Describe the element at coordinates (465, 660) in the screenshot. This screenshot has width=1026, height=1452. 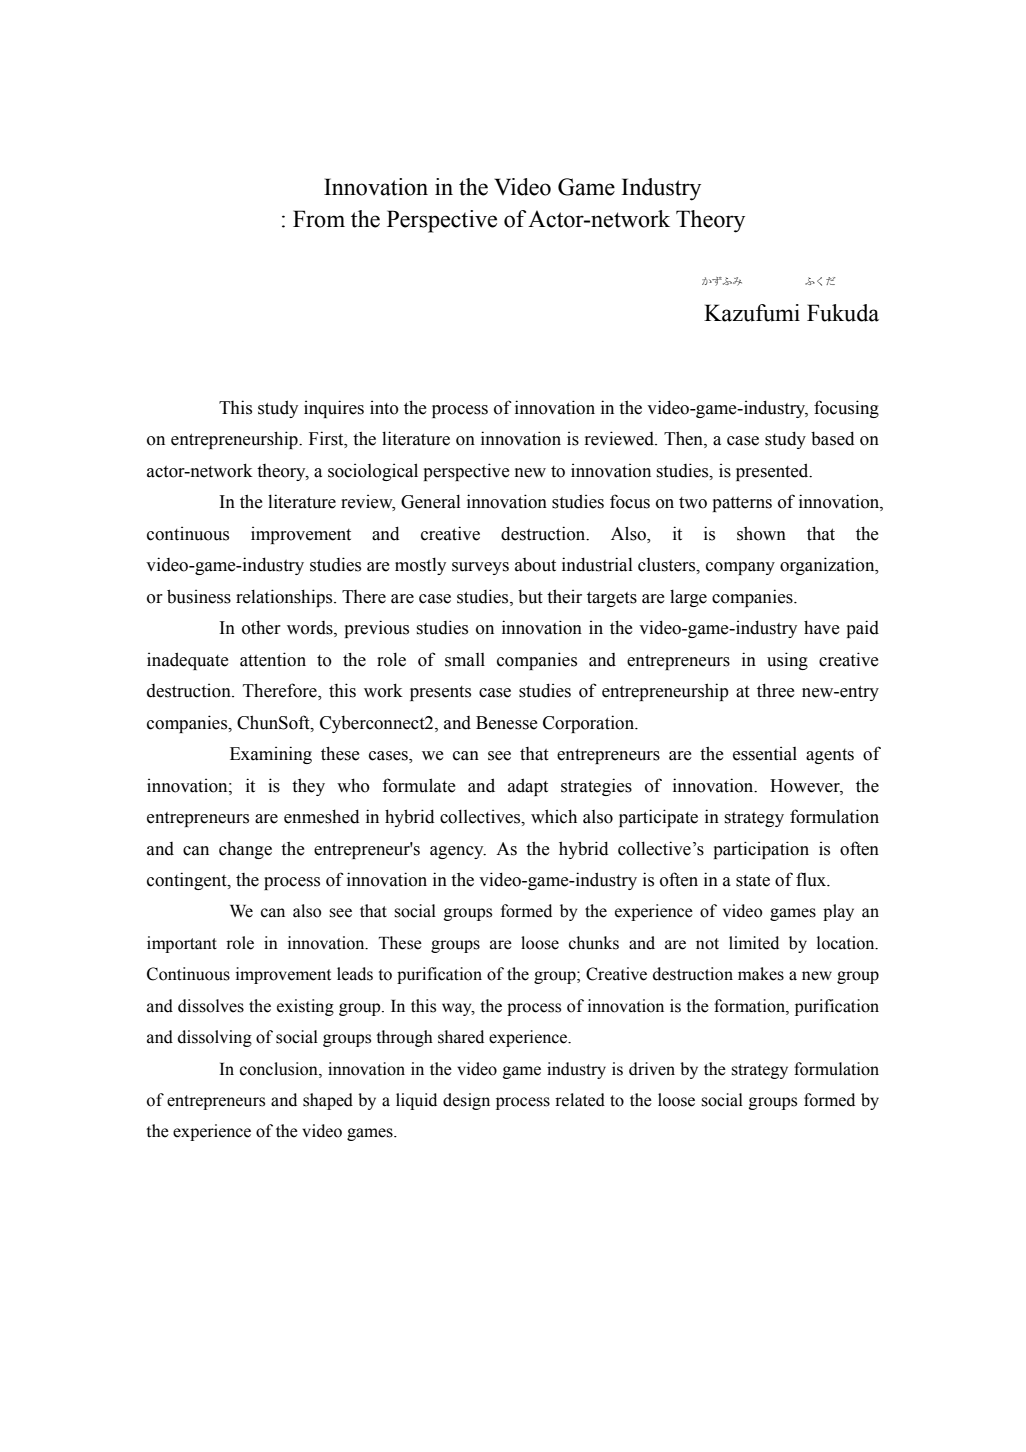
I see `small` at that location.
